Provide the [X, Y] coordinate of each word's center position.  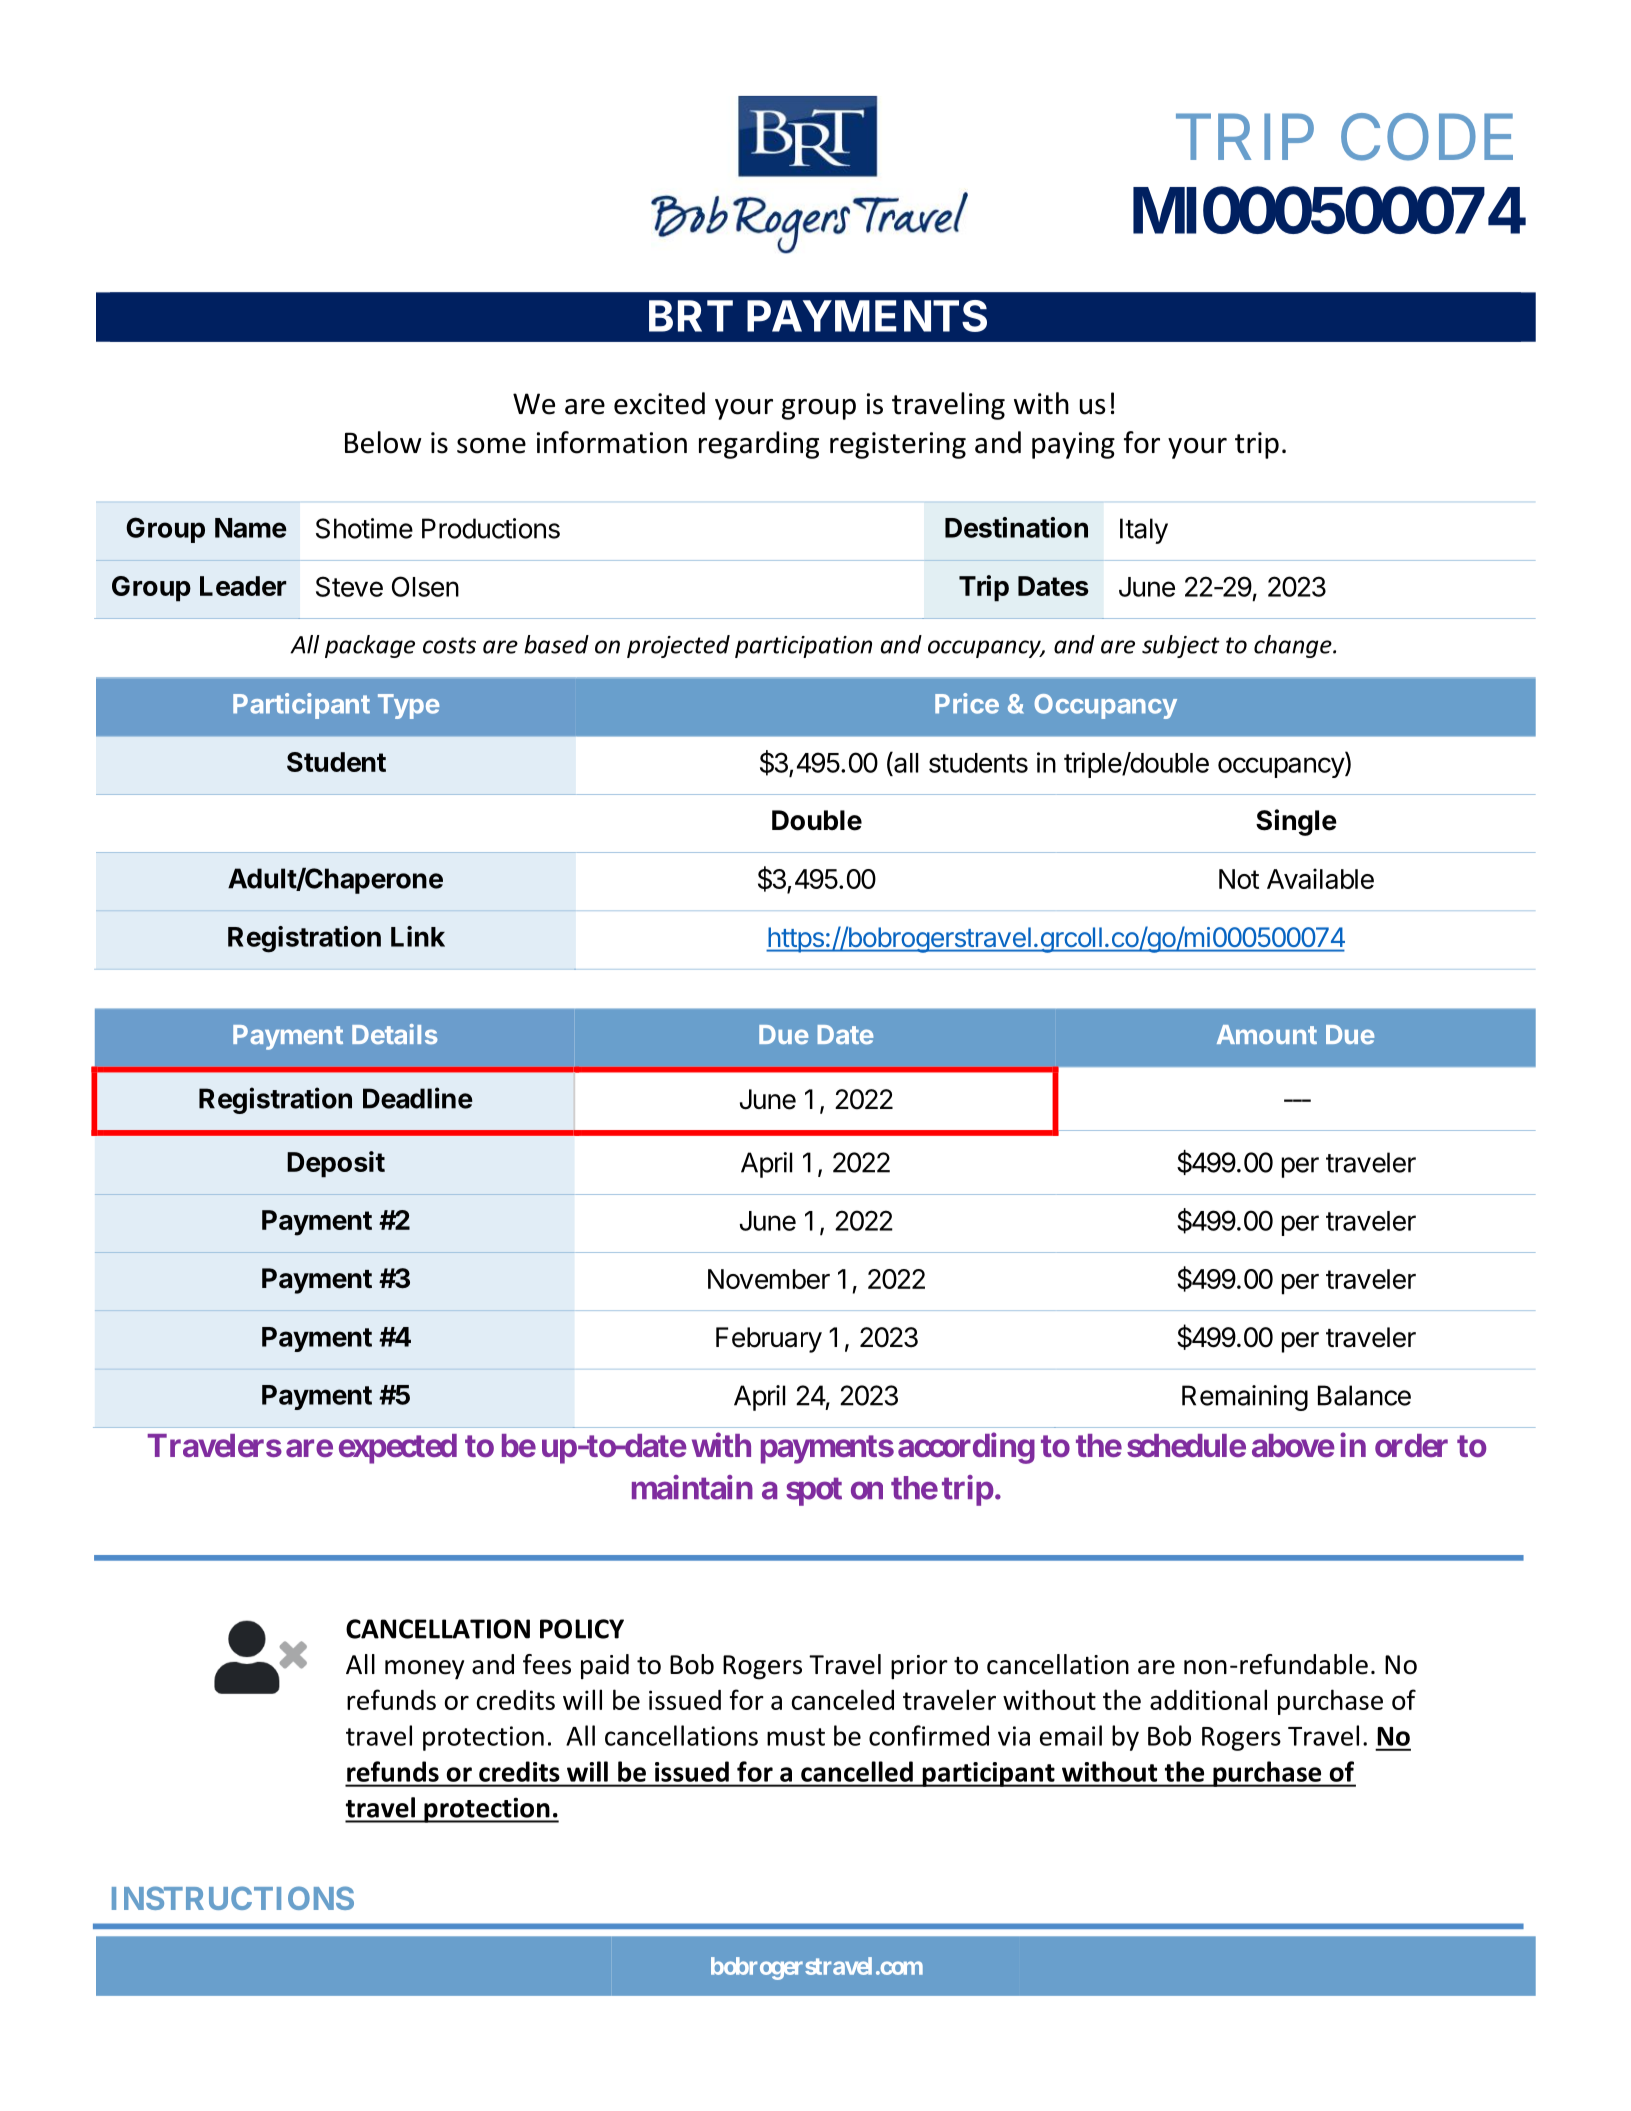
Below [383, 442]
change [1294, 646]
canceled [843, 1699]
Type [408, 706]
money [424, 1670]
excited [659, 403]
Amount [1267, 1035]
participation [803, 647]
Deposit [336, 1164]
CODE [1427, 137]
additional [1208, 1699]
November [769, 1279]
